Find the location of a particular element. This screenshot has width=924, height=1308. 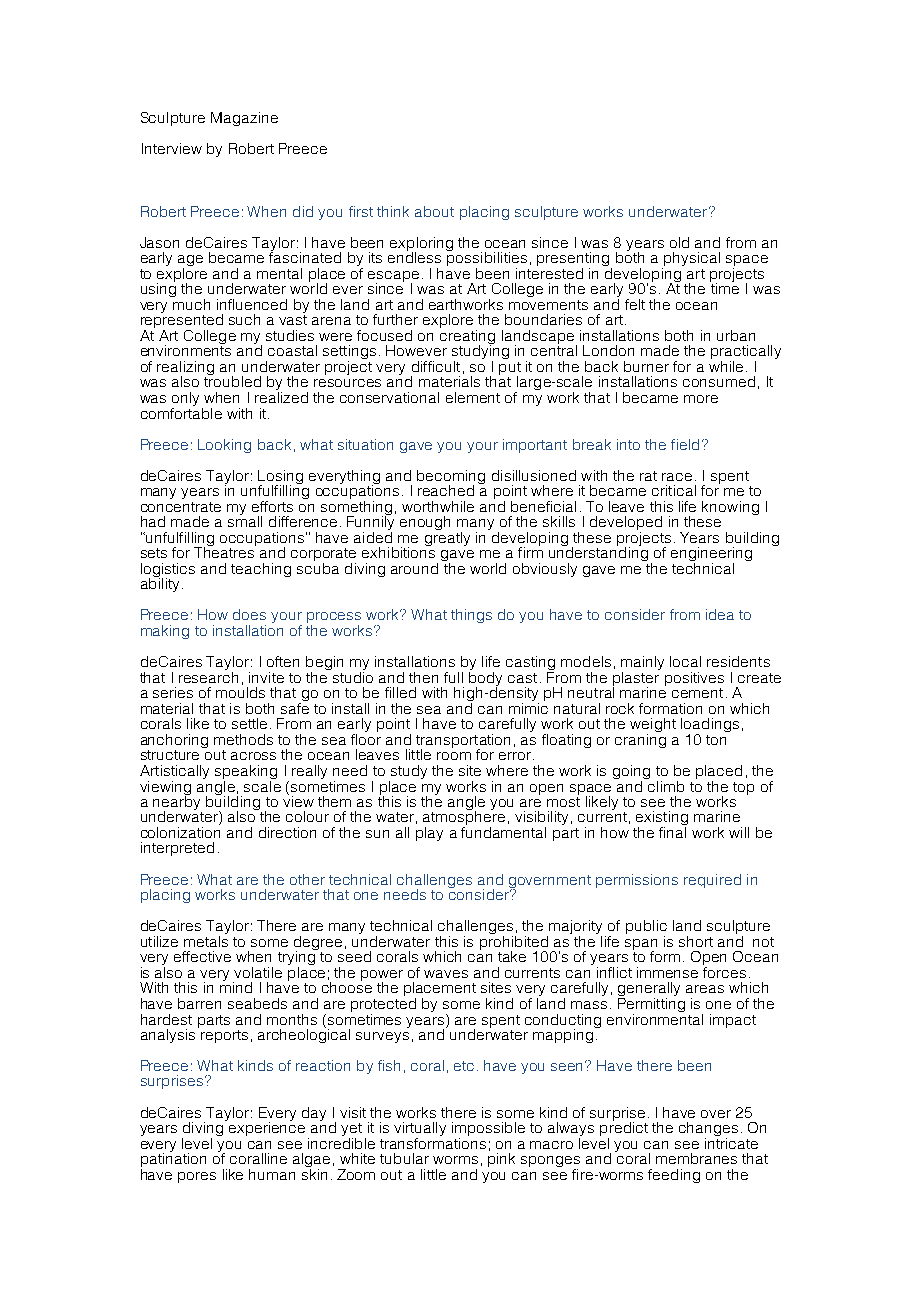

about is located at coordinates (434, 211).
